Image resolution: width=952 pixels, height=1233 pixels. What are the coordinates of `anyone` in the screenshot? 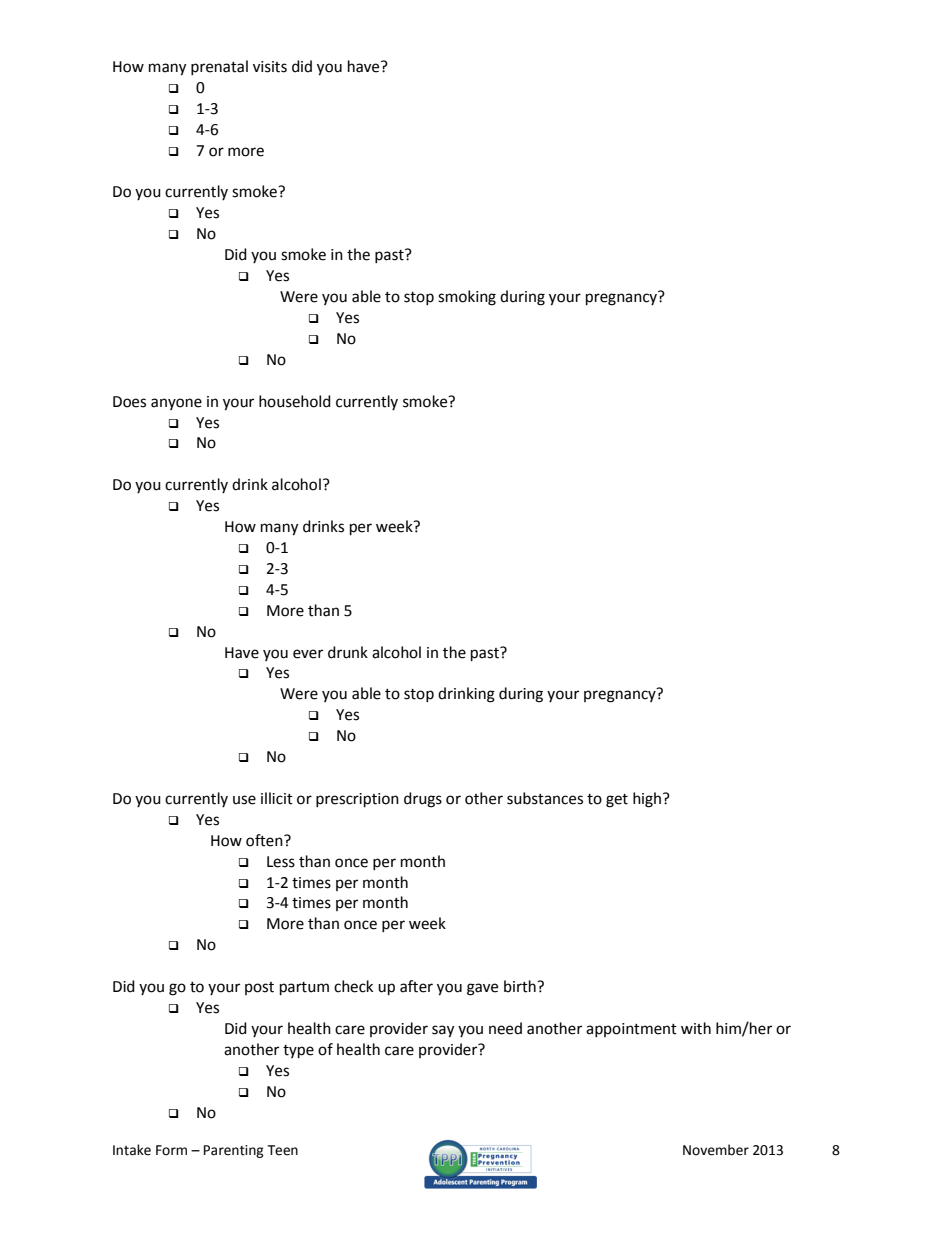 It's located at (176, 404).
